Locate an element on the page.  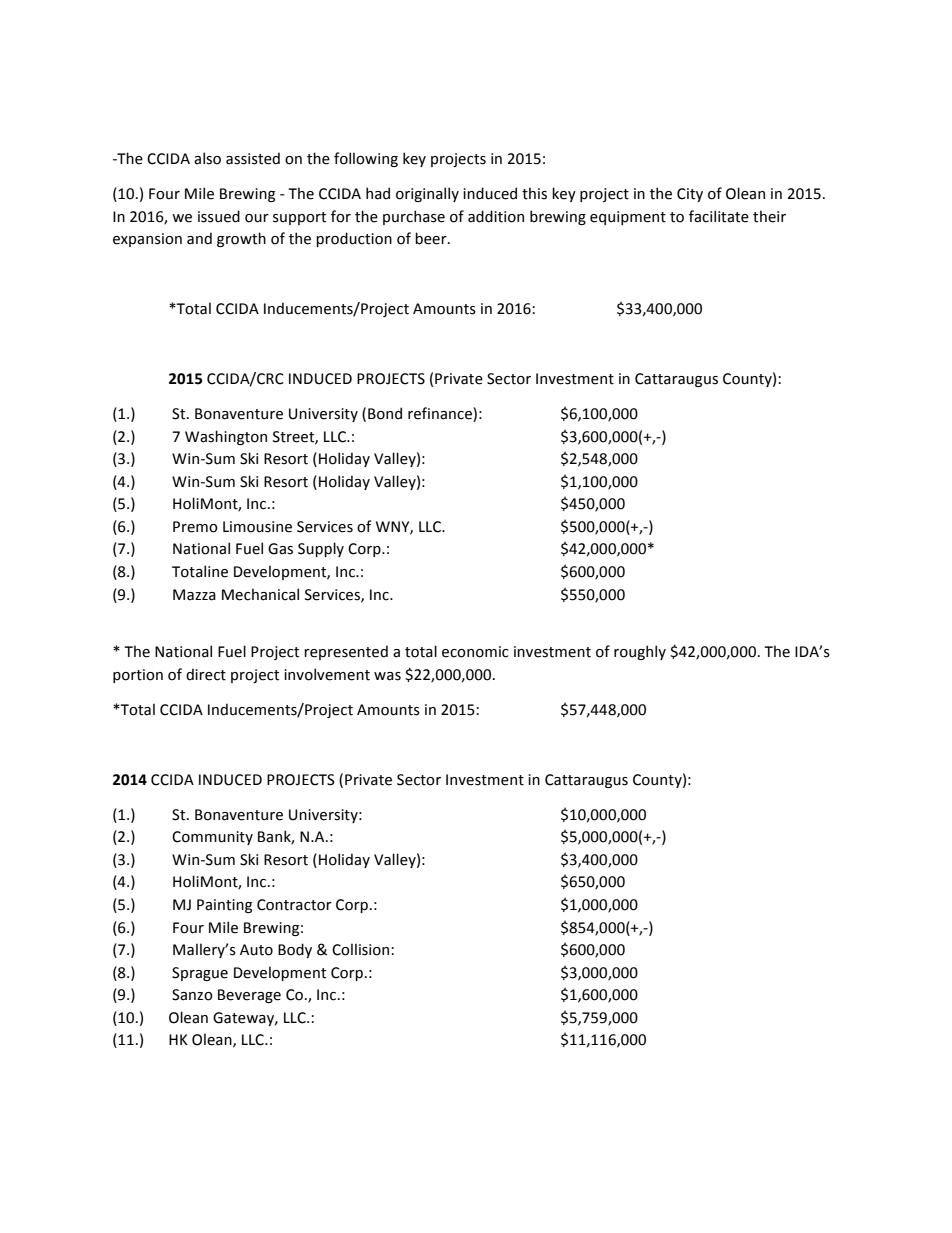
direct is located at coordinates (206, 674).
